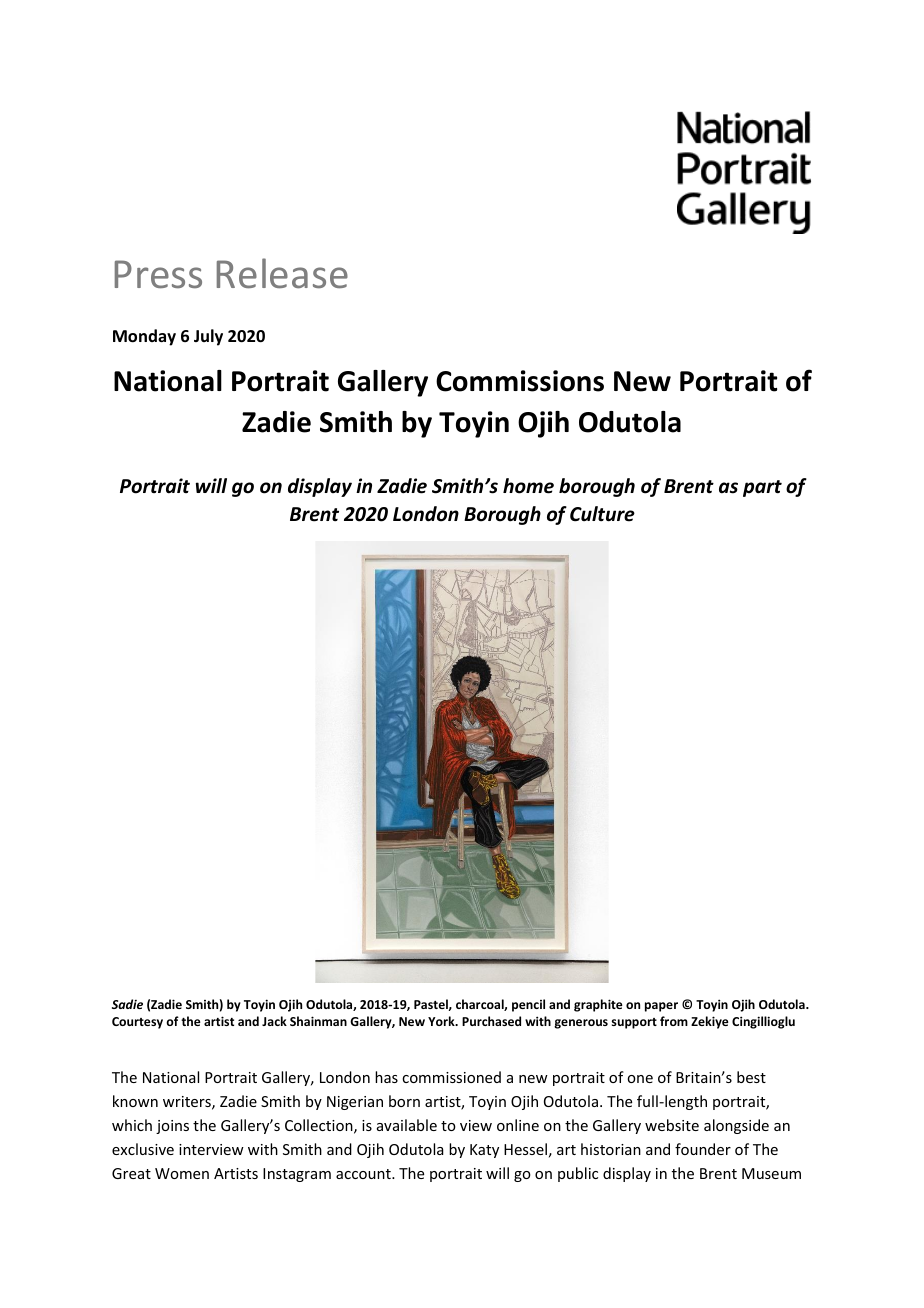 The height and width of the page is (1308, 924). I want to click on pencil, so click(528, 1005).
